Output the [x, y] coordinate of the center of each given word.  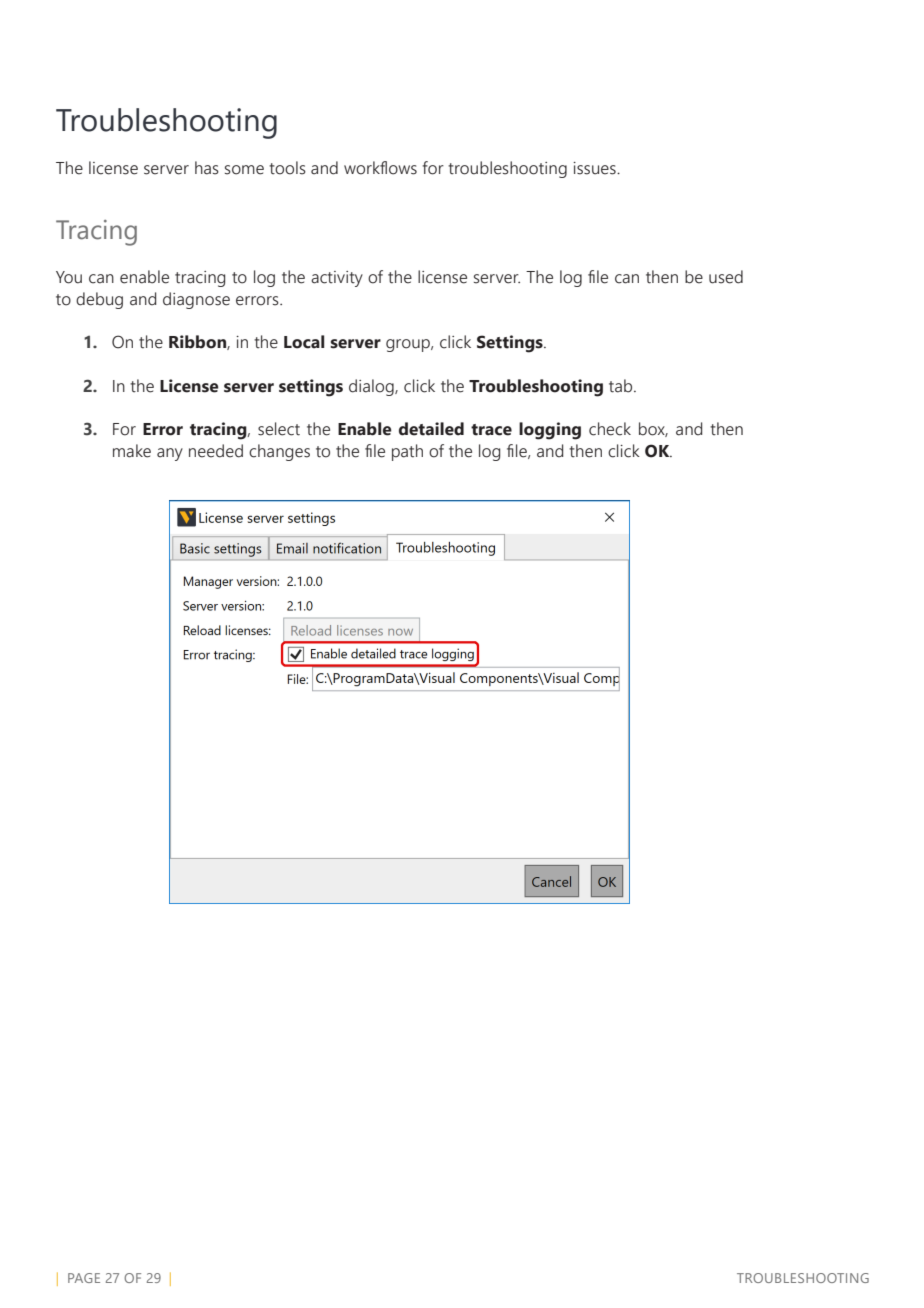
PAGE [84, 1278]
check [610, 429]
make [132, 451]
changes [279, 452]
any [170, 454]
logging [550, 431]
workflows [380, 168]
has [207, 168]
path [407, 452]
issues [595, 168]
